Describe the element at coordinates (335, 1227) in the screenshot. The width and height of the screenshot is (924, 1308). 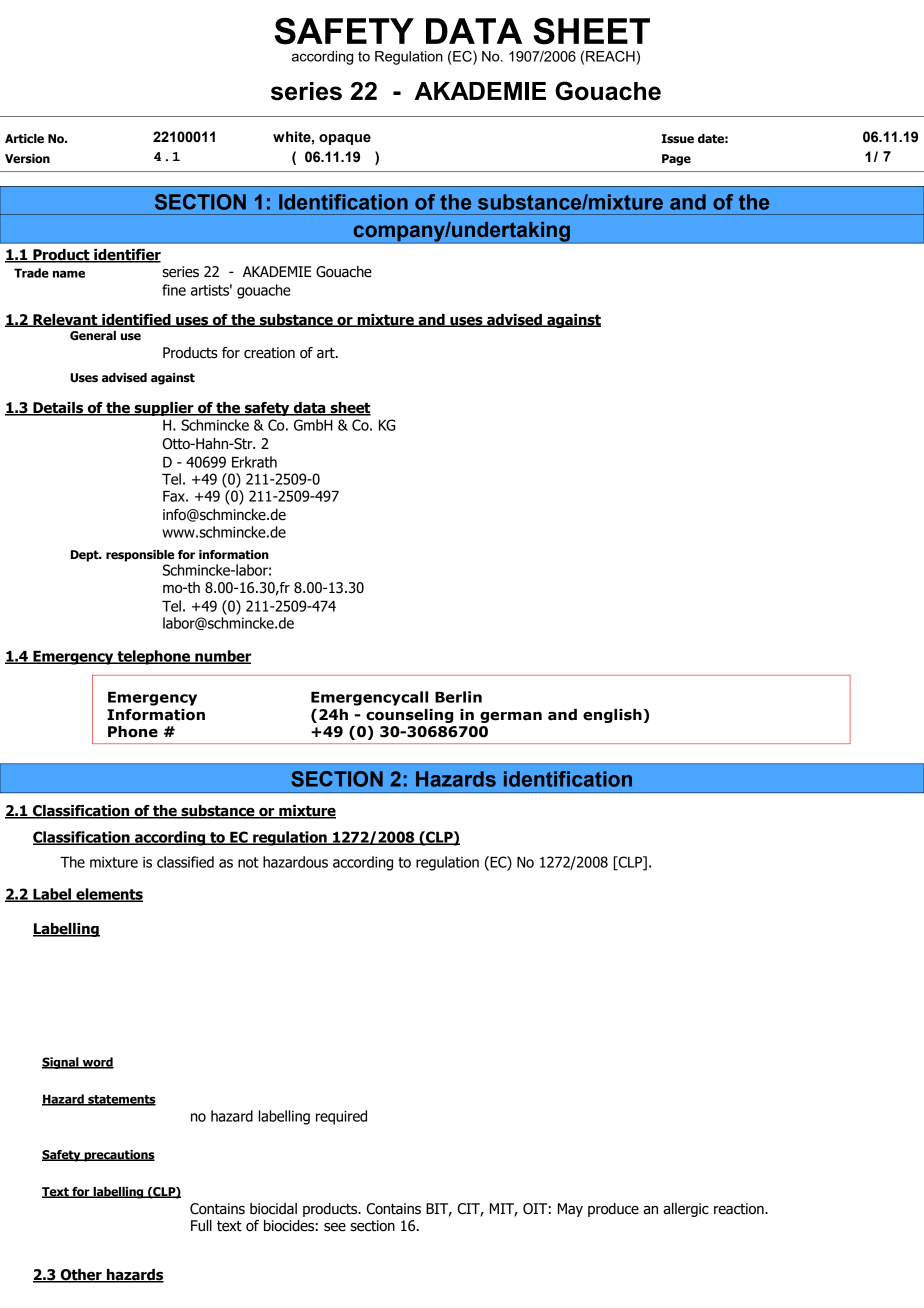
I see `see` at that location.
